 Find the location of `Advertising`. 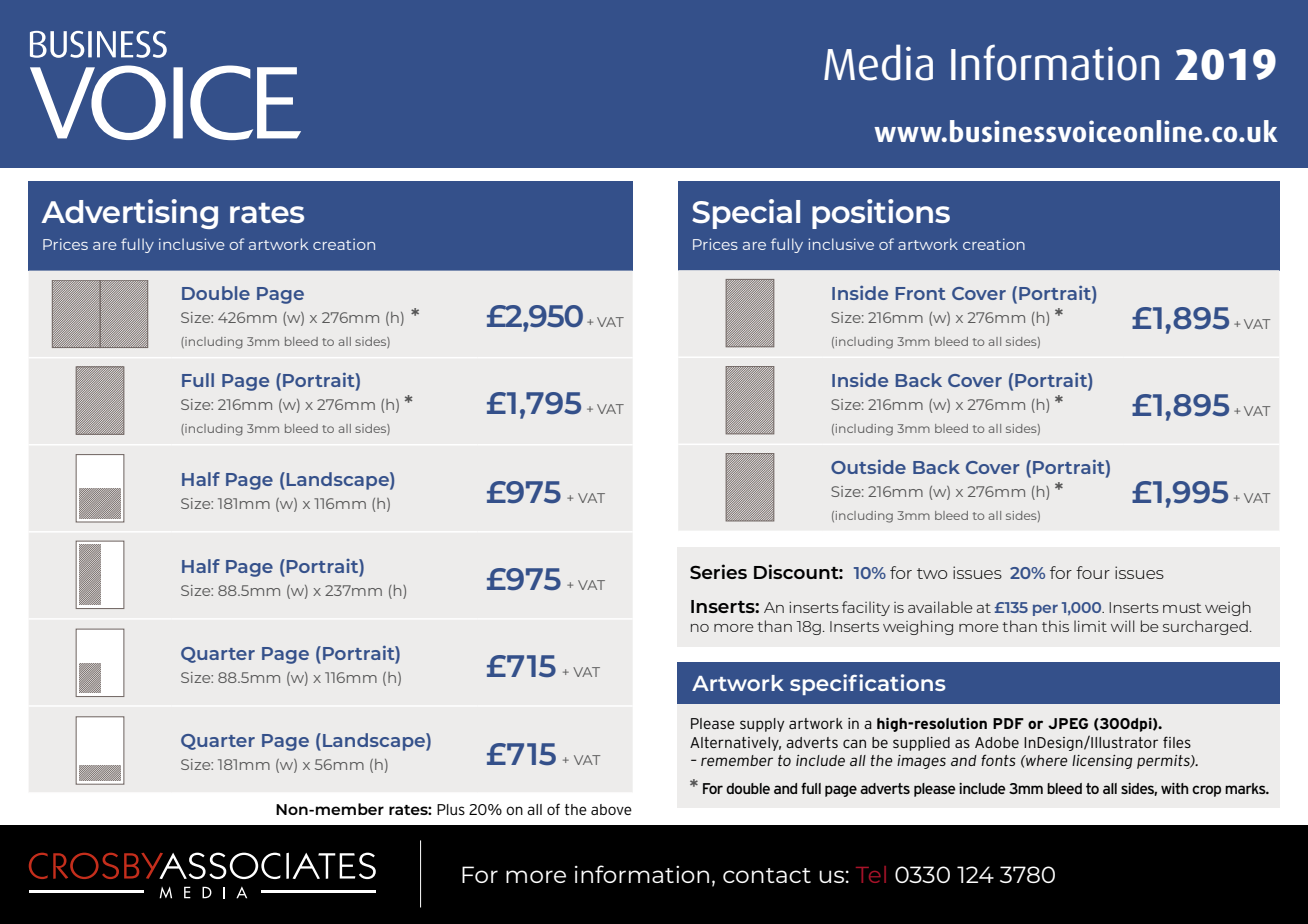

Advertising is located at coordinates (129, 214).
